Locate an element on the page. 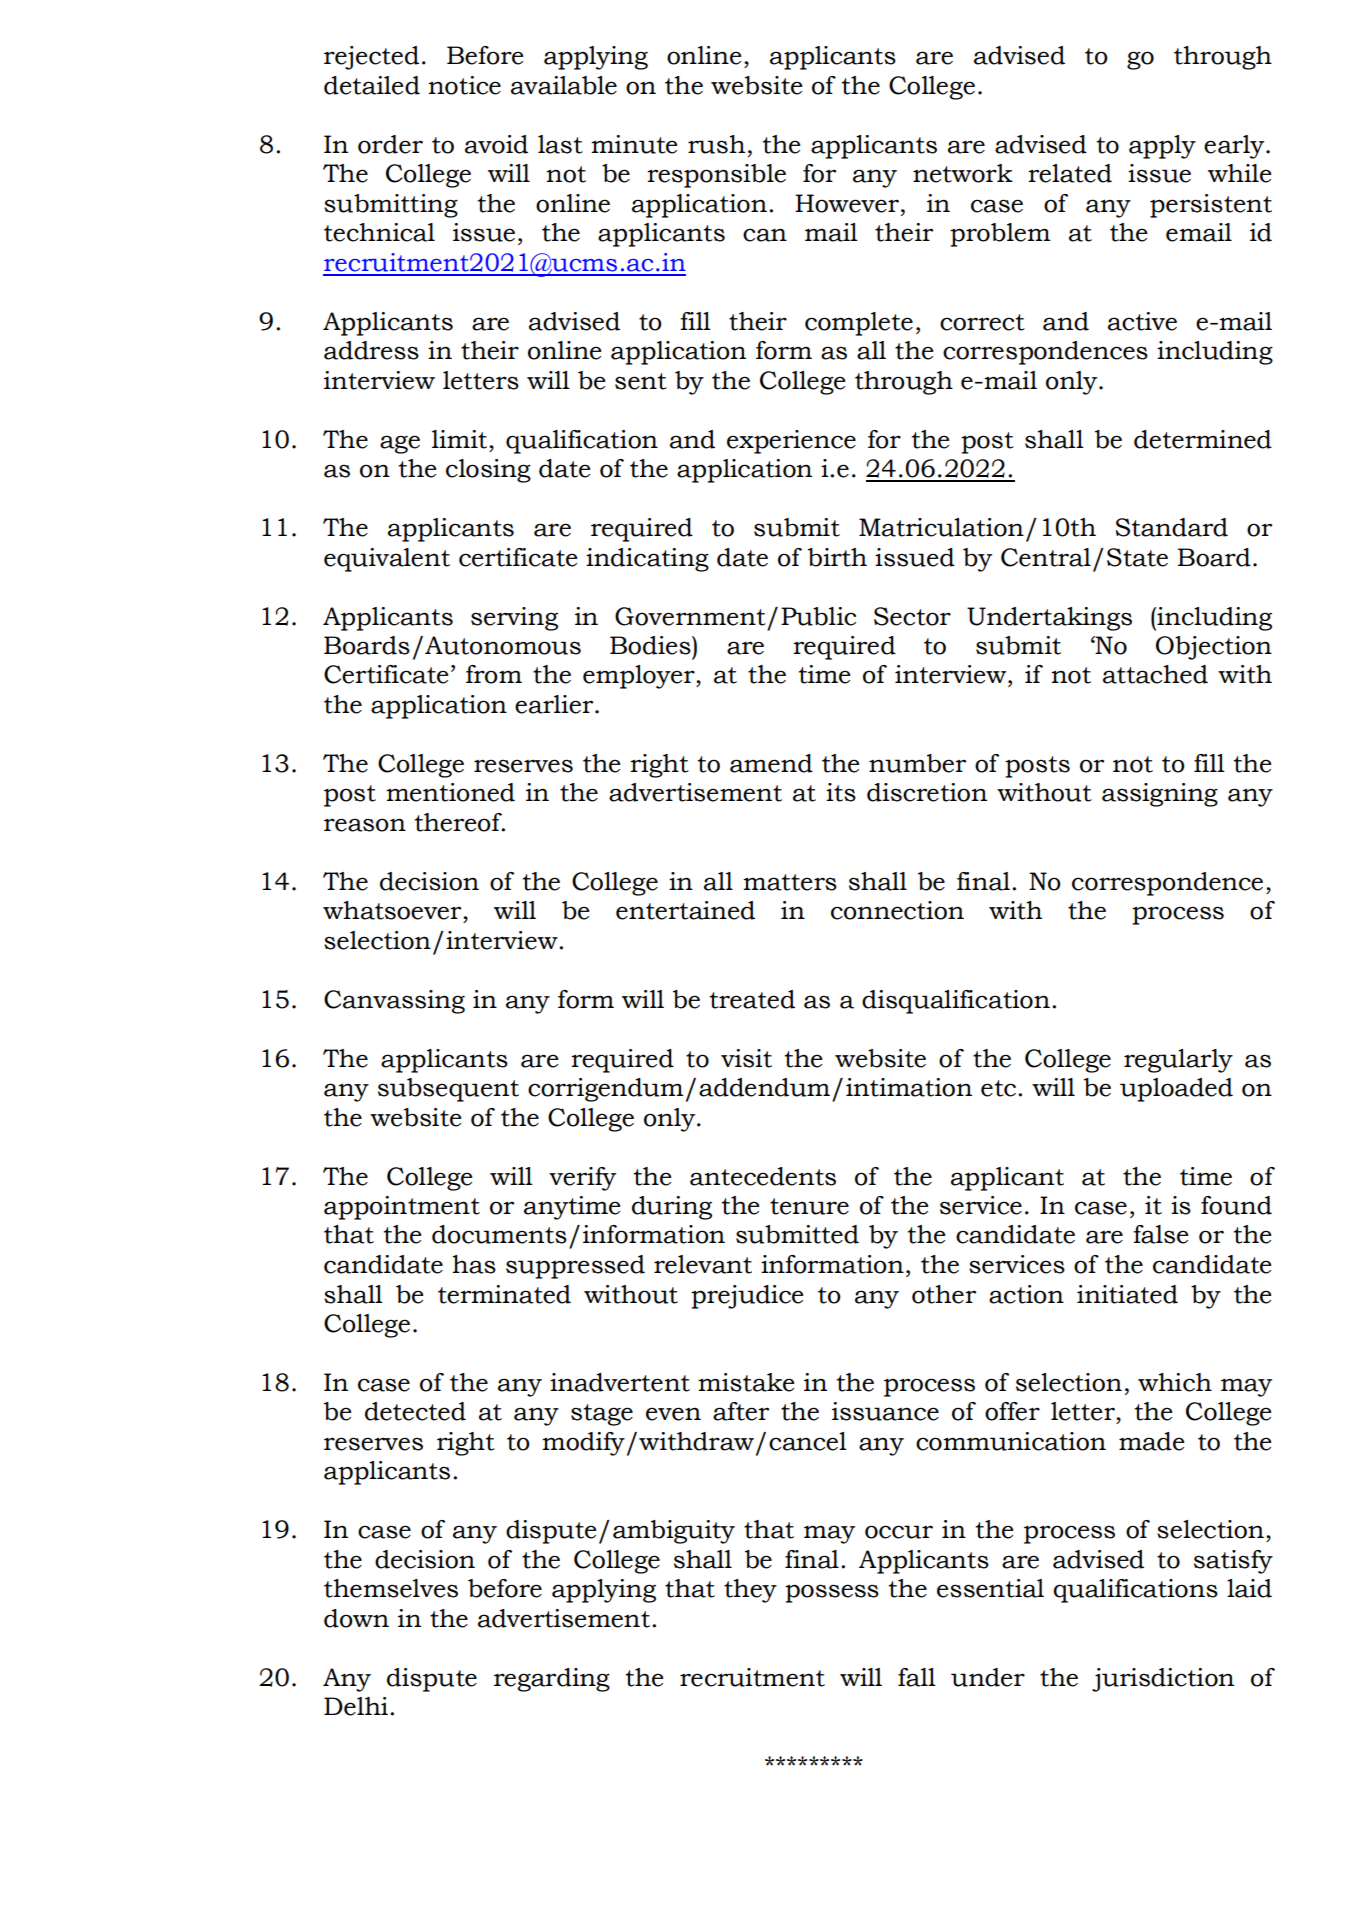 This image has width=1359, height=1922. possess is located at coordinates (832, 1593).
